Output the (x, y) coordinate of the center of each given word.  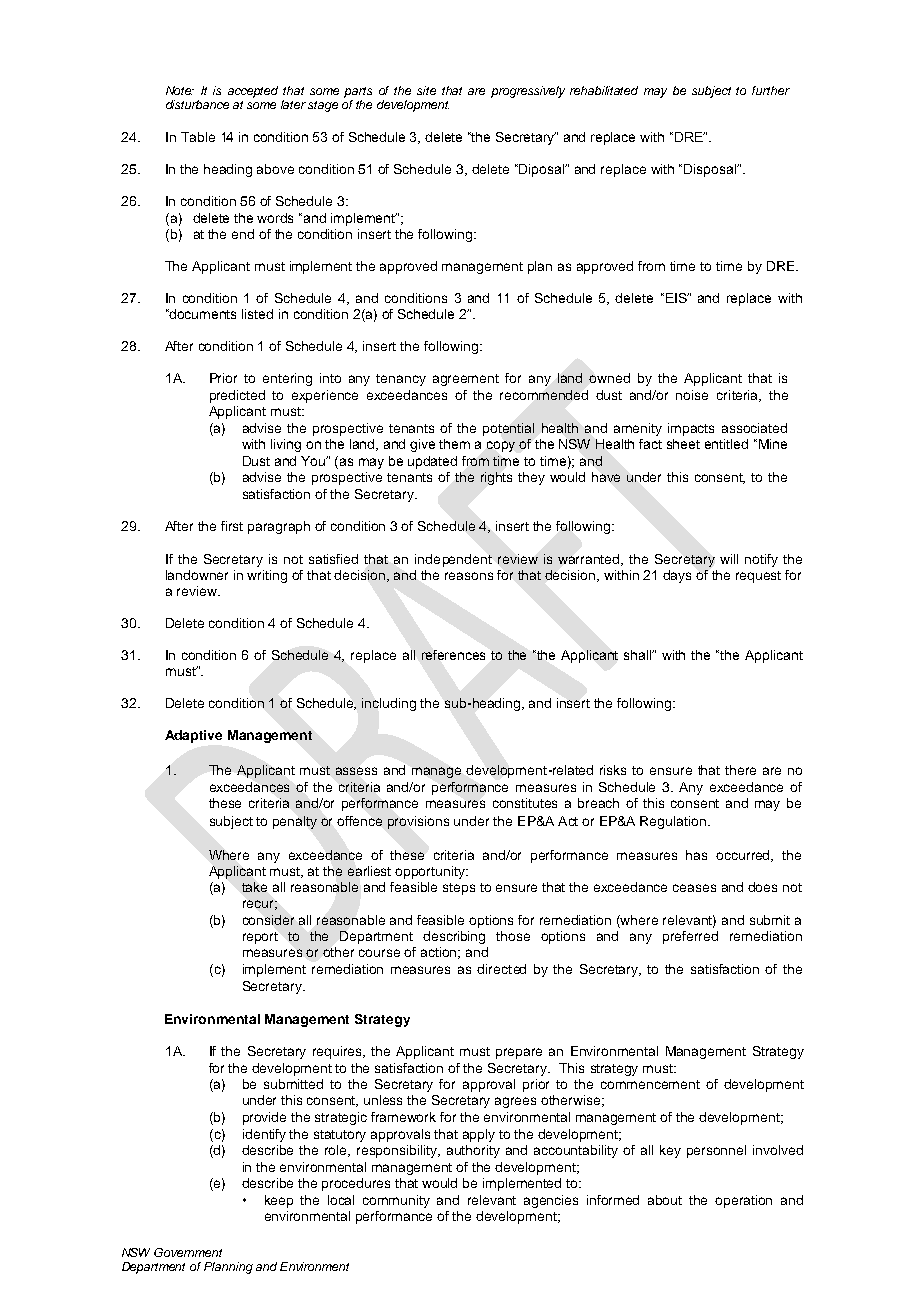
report (260, 938)
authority (473, 1151)
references (453, 655)
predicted (237, 396)
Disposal (711, 170)
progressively (528, 92)
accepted (253, 92)
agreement (466, 380)
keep (279, 1201)
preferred (690, 937)
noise (692, 395)
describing (454, 937)
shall (639, 655)
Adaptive (193, 736)
